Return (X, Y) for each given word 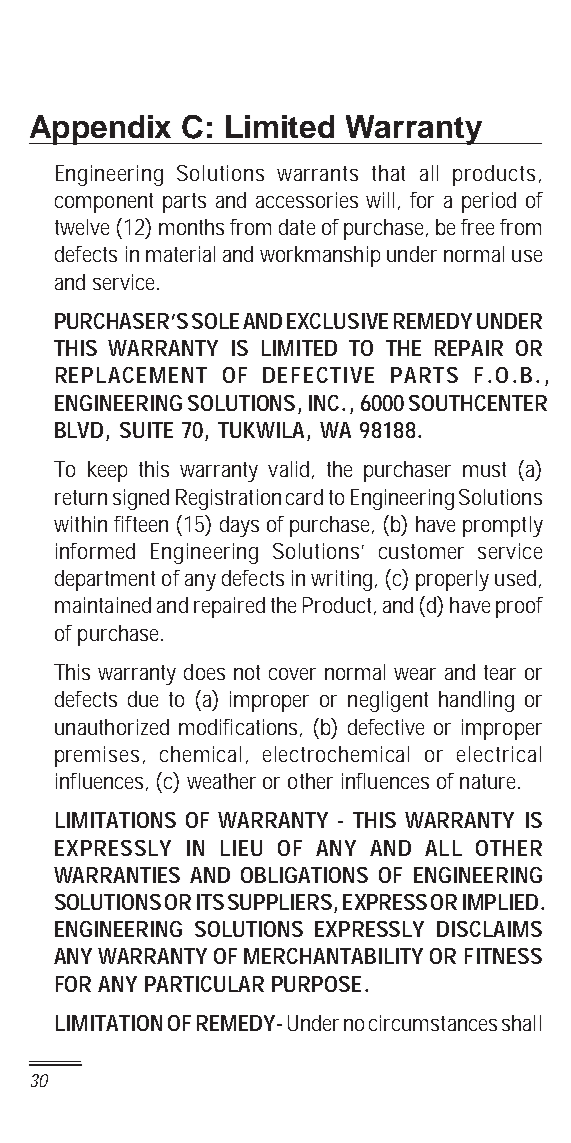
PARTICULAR (204, 984)
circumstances (433, 1023)
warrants (317, 173)
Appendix (102, 130)
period (489, 202)
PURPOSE (316, 984)
